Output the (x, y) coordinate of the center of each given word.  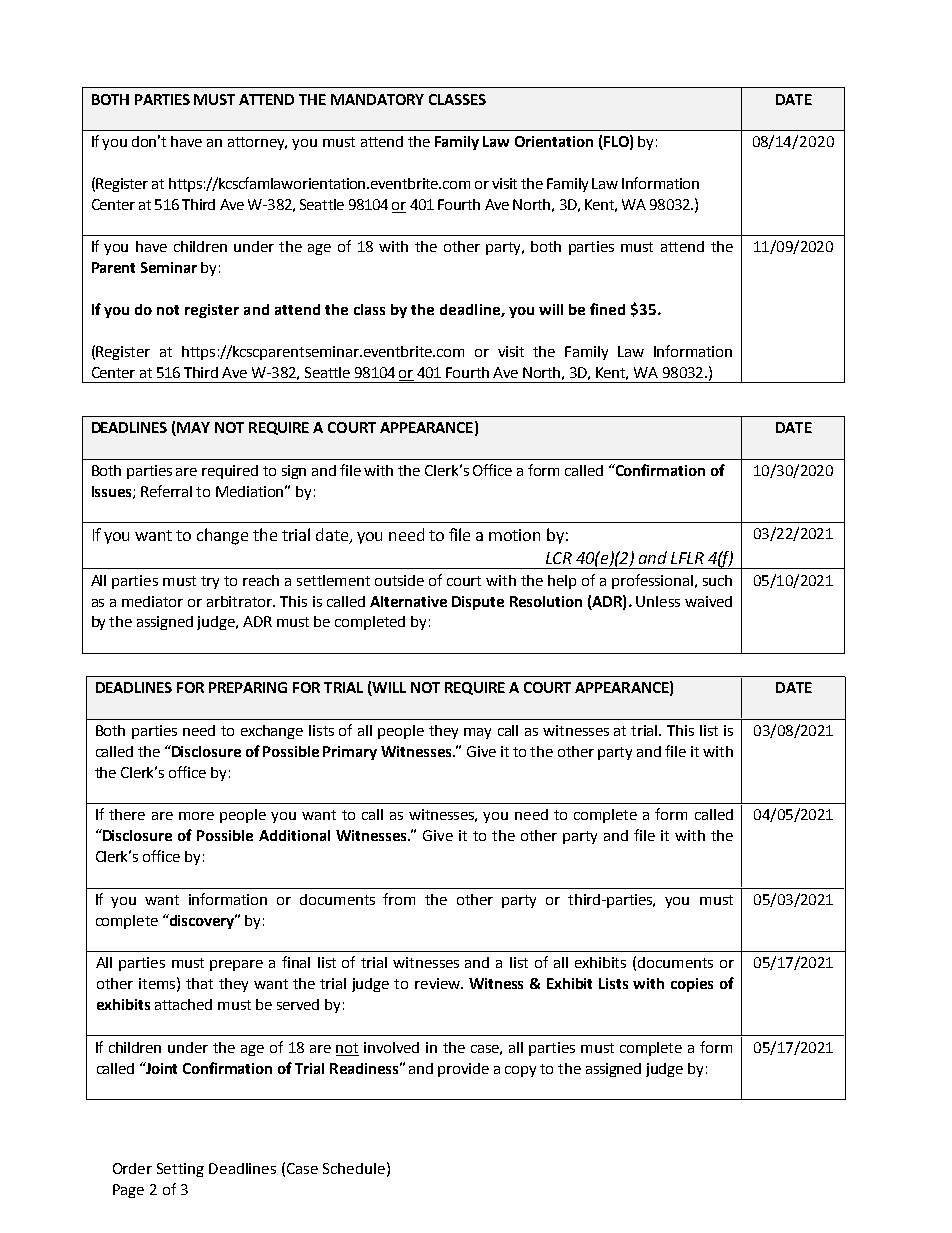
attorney (257, 143)
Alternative (408, 601)
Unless (658, 601)
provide (463, 1070)
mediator (152, 601)
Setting (180, 1170)
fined (607, 309)
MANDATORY (377, 99)
